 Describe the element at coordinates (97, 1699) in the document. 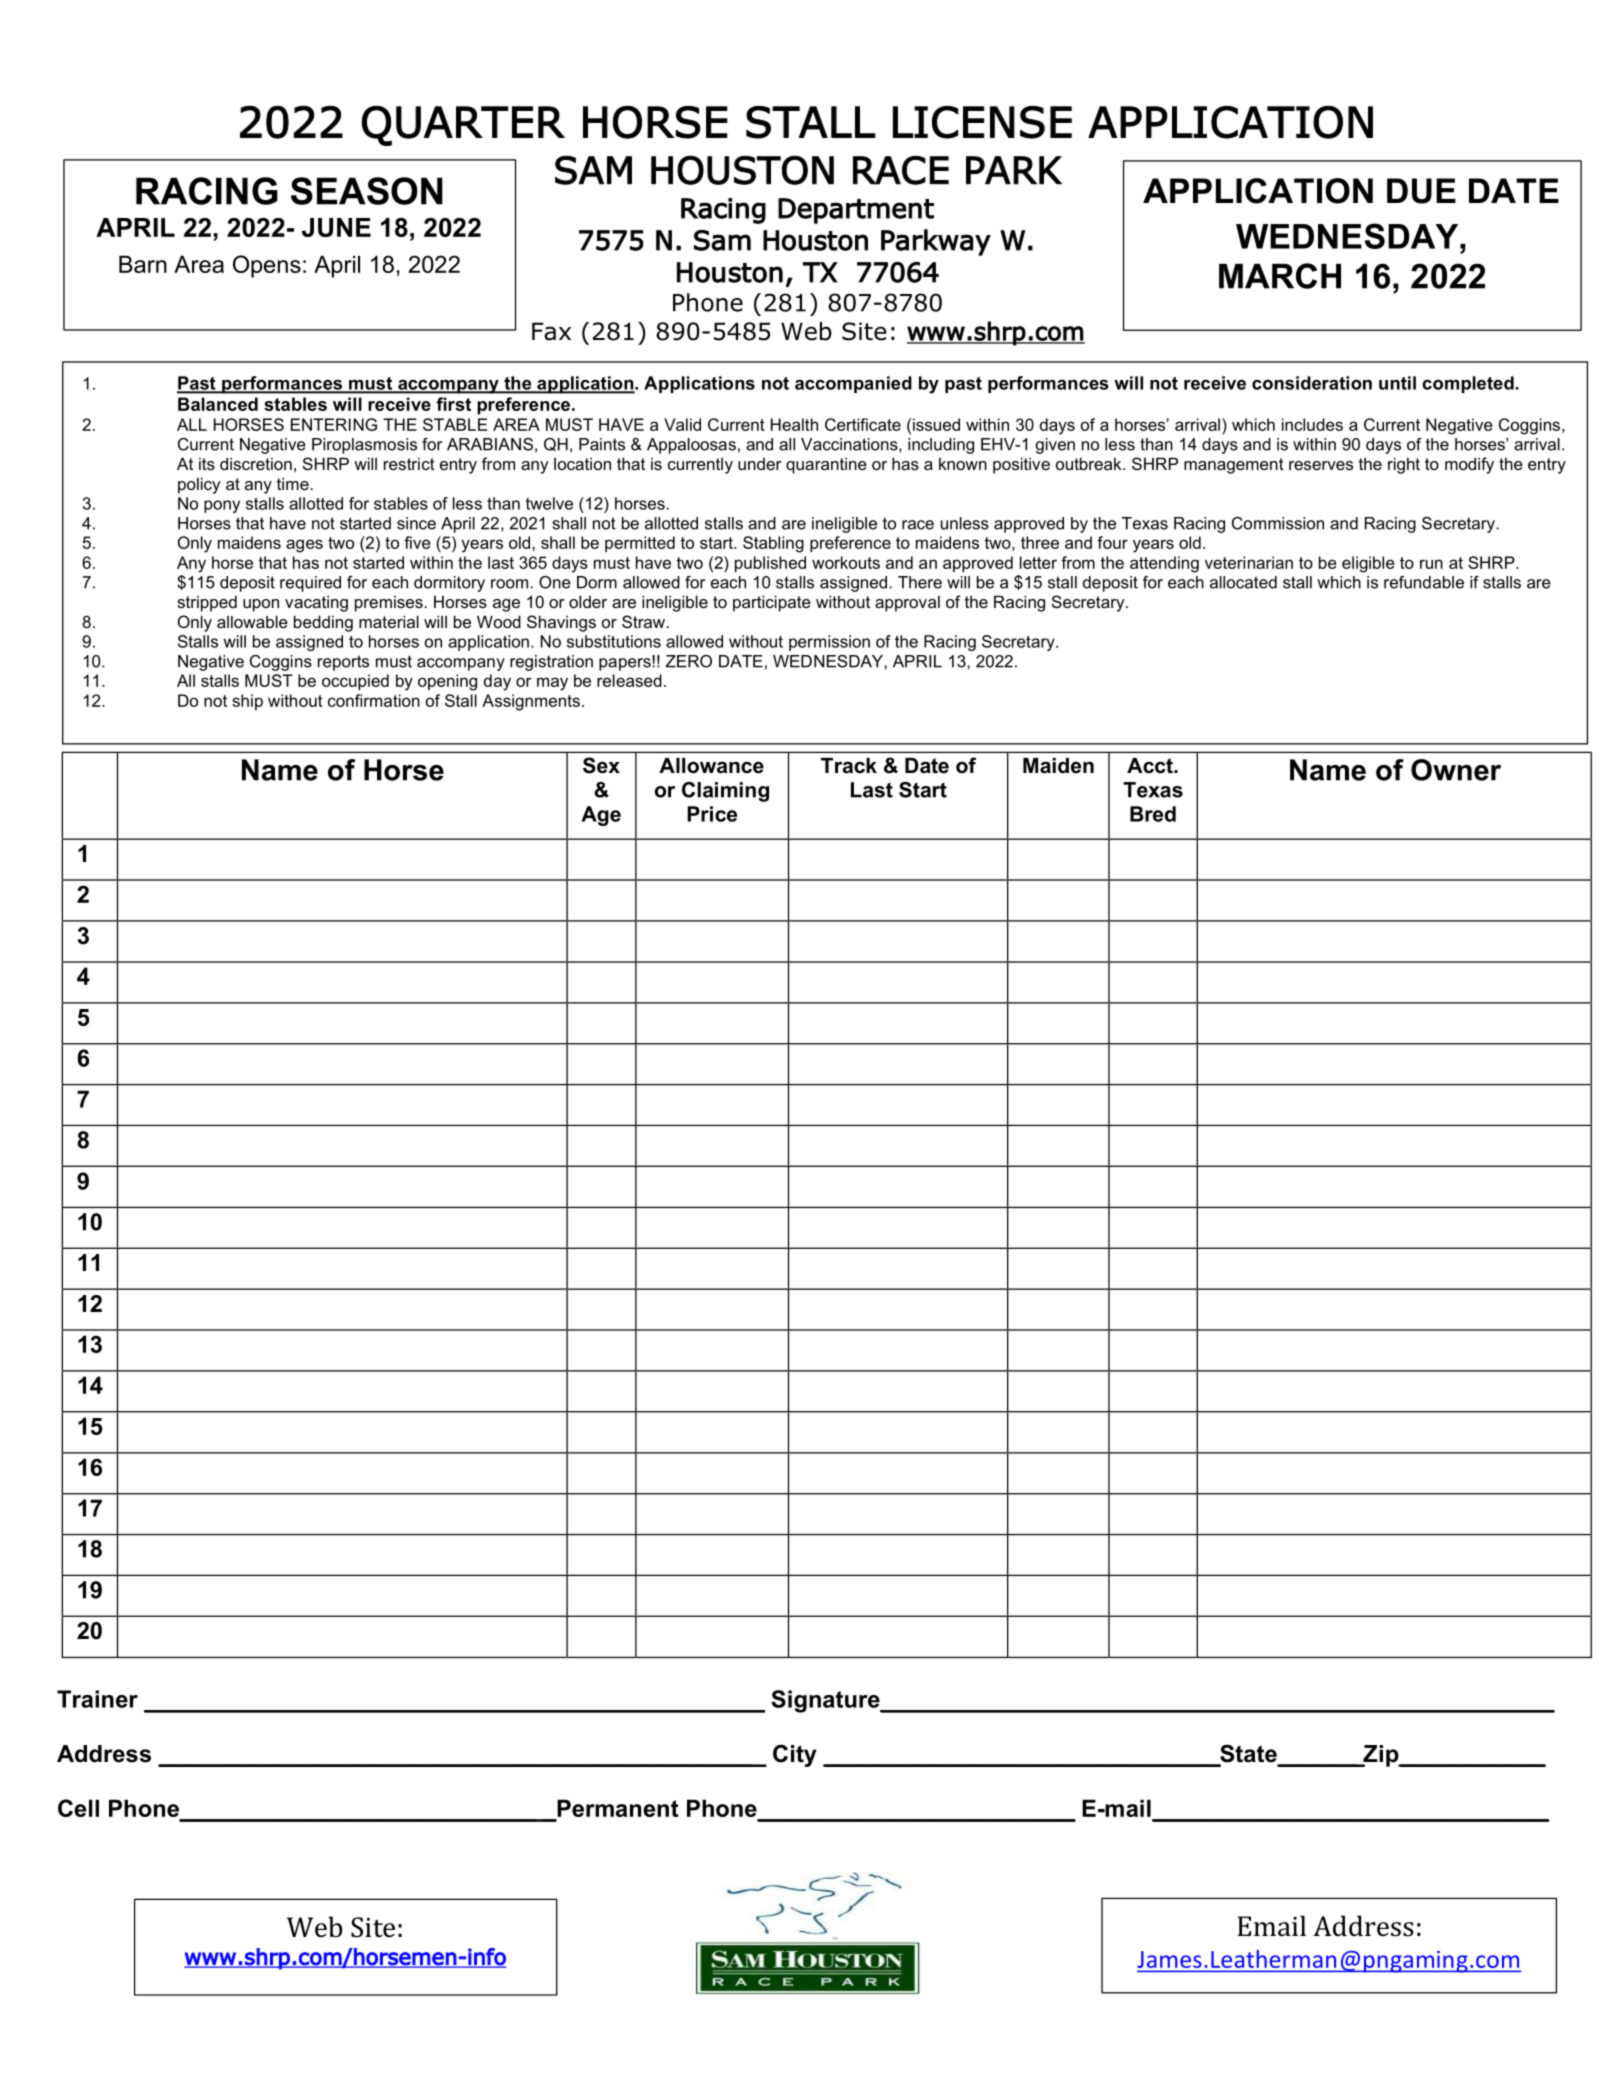

I see `Trainer` at that location.
